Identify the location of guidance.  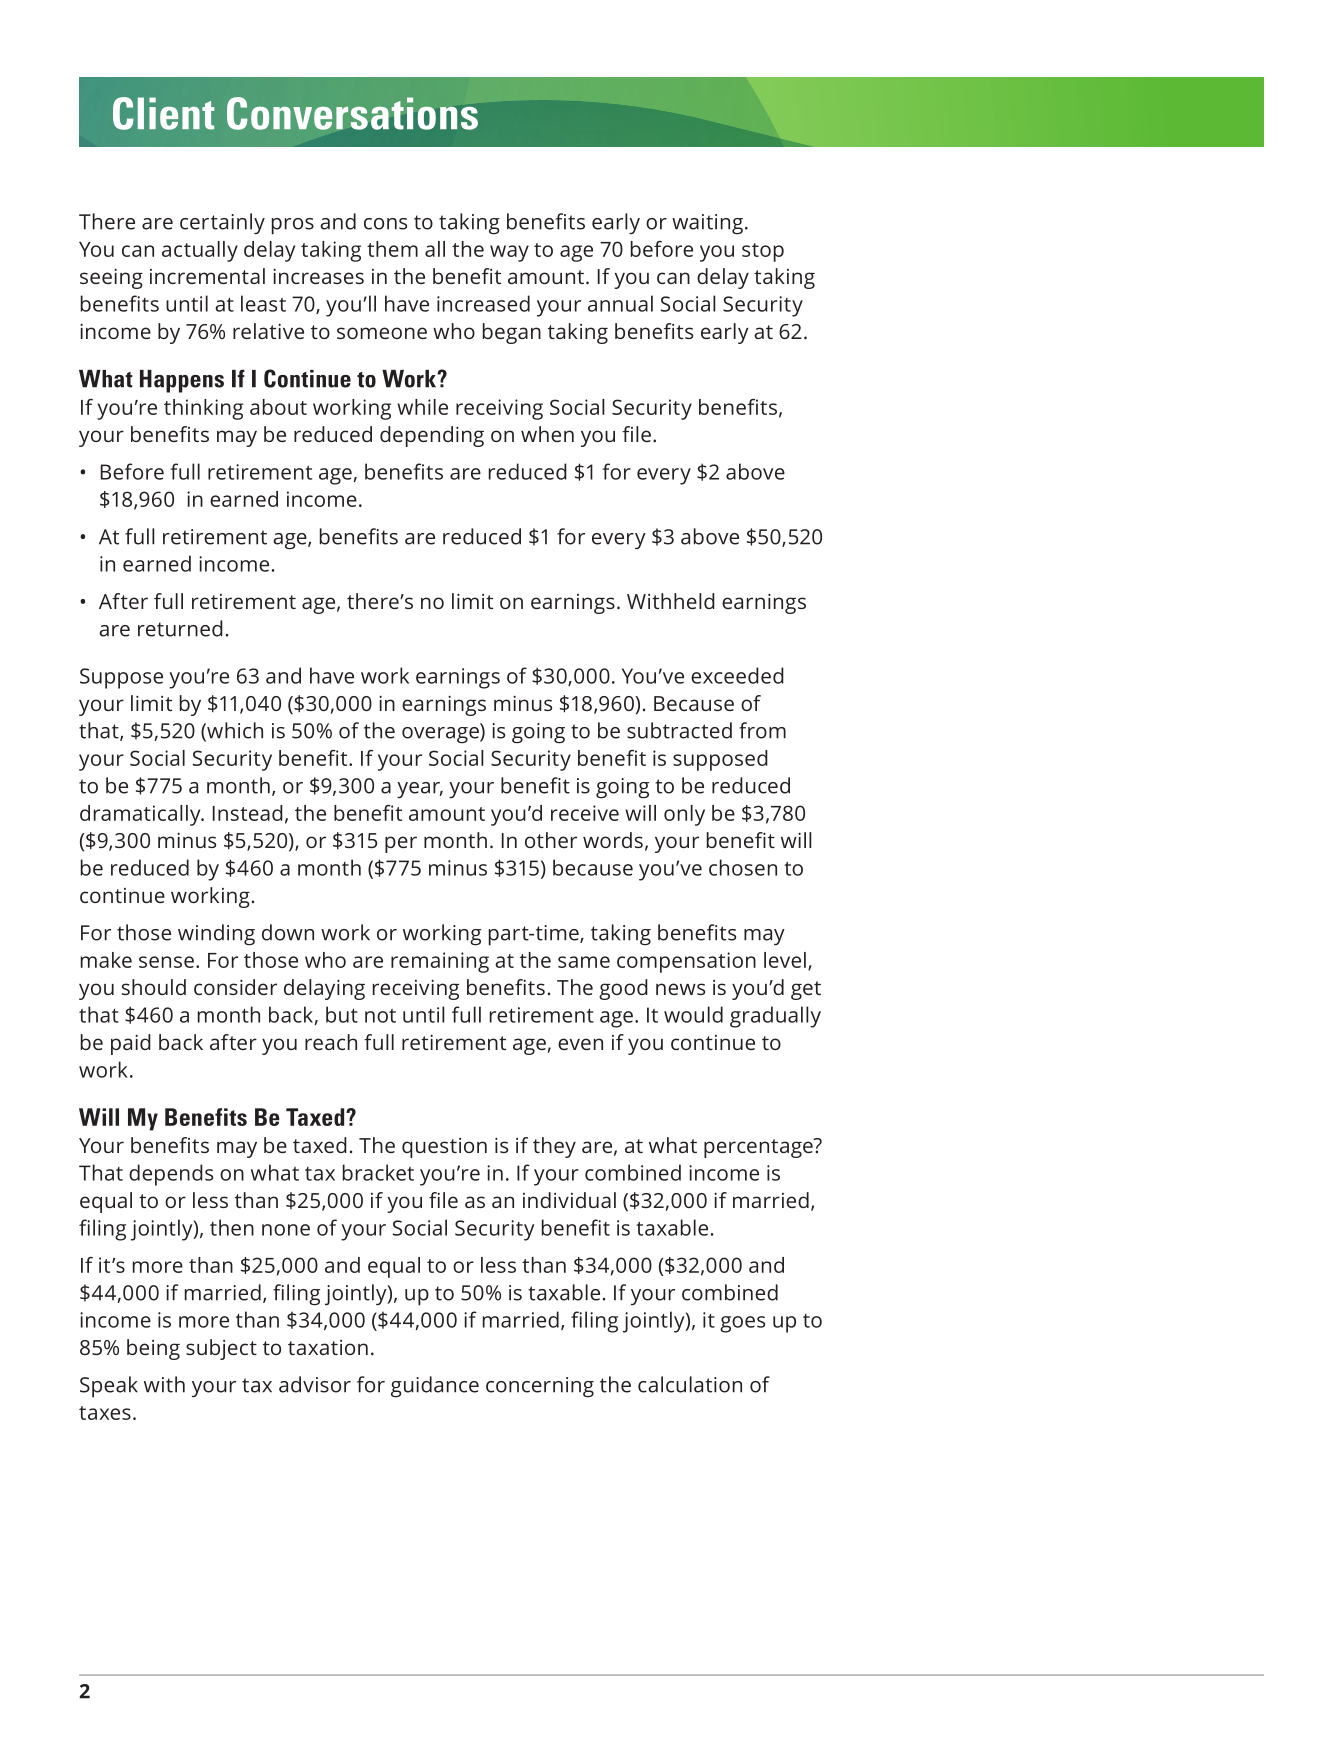
(435, 1387).
